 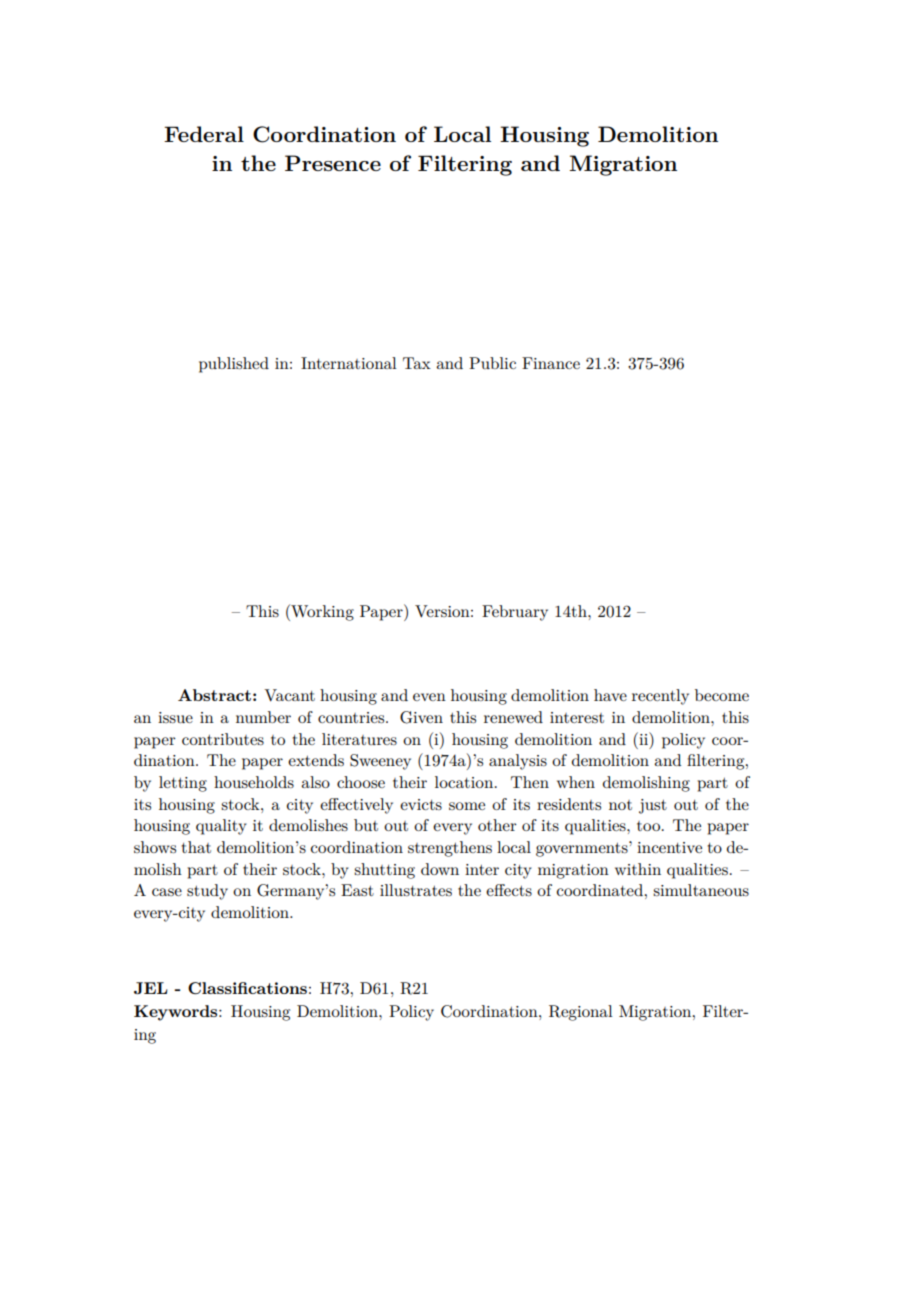 What do you see at coordinates (247, 988) in the image?
I see `Classifications` at bounding box center [247, 988].
